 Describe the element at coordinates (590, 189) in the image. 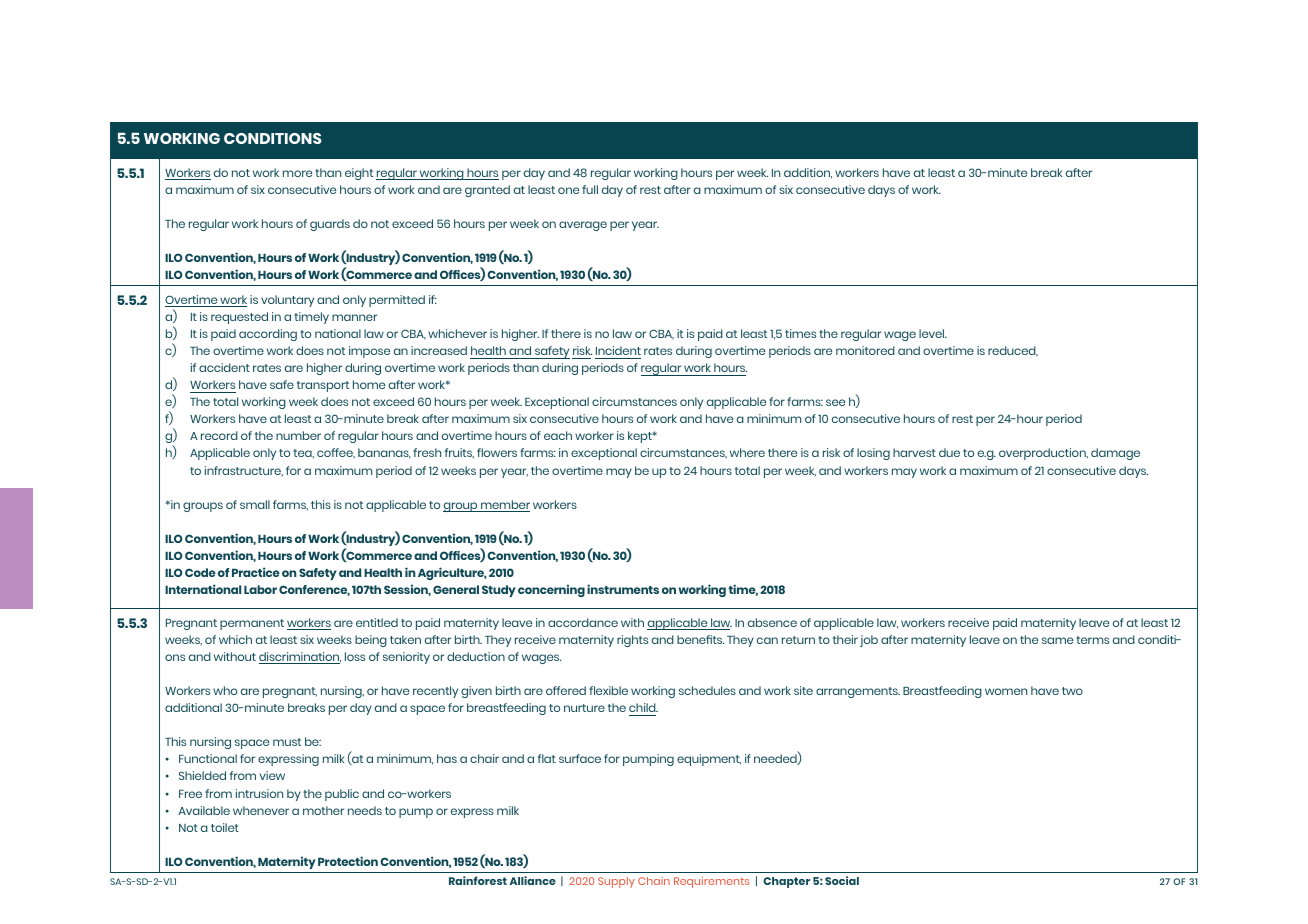

I see `full` at that location.
